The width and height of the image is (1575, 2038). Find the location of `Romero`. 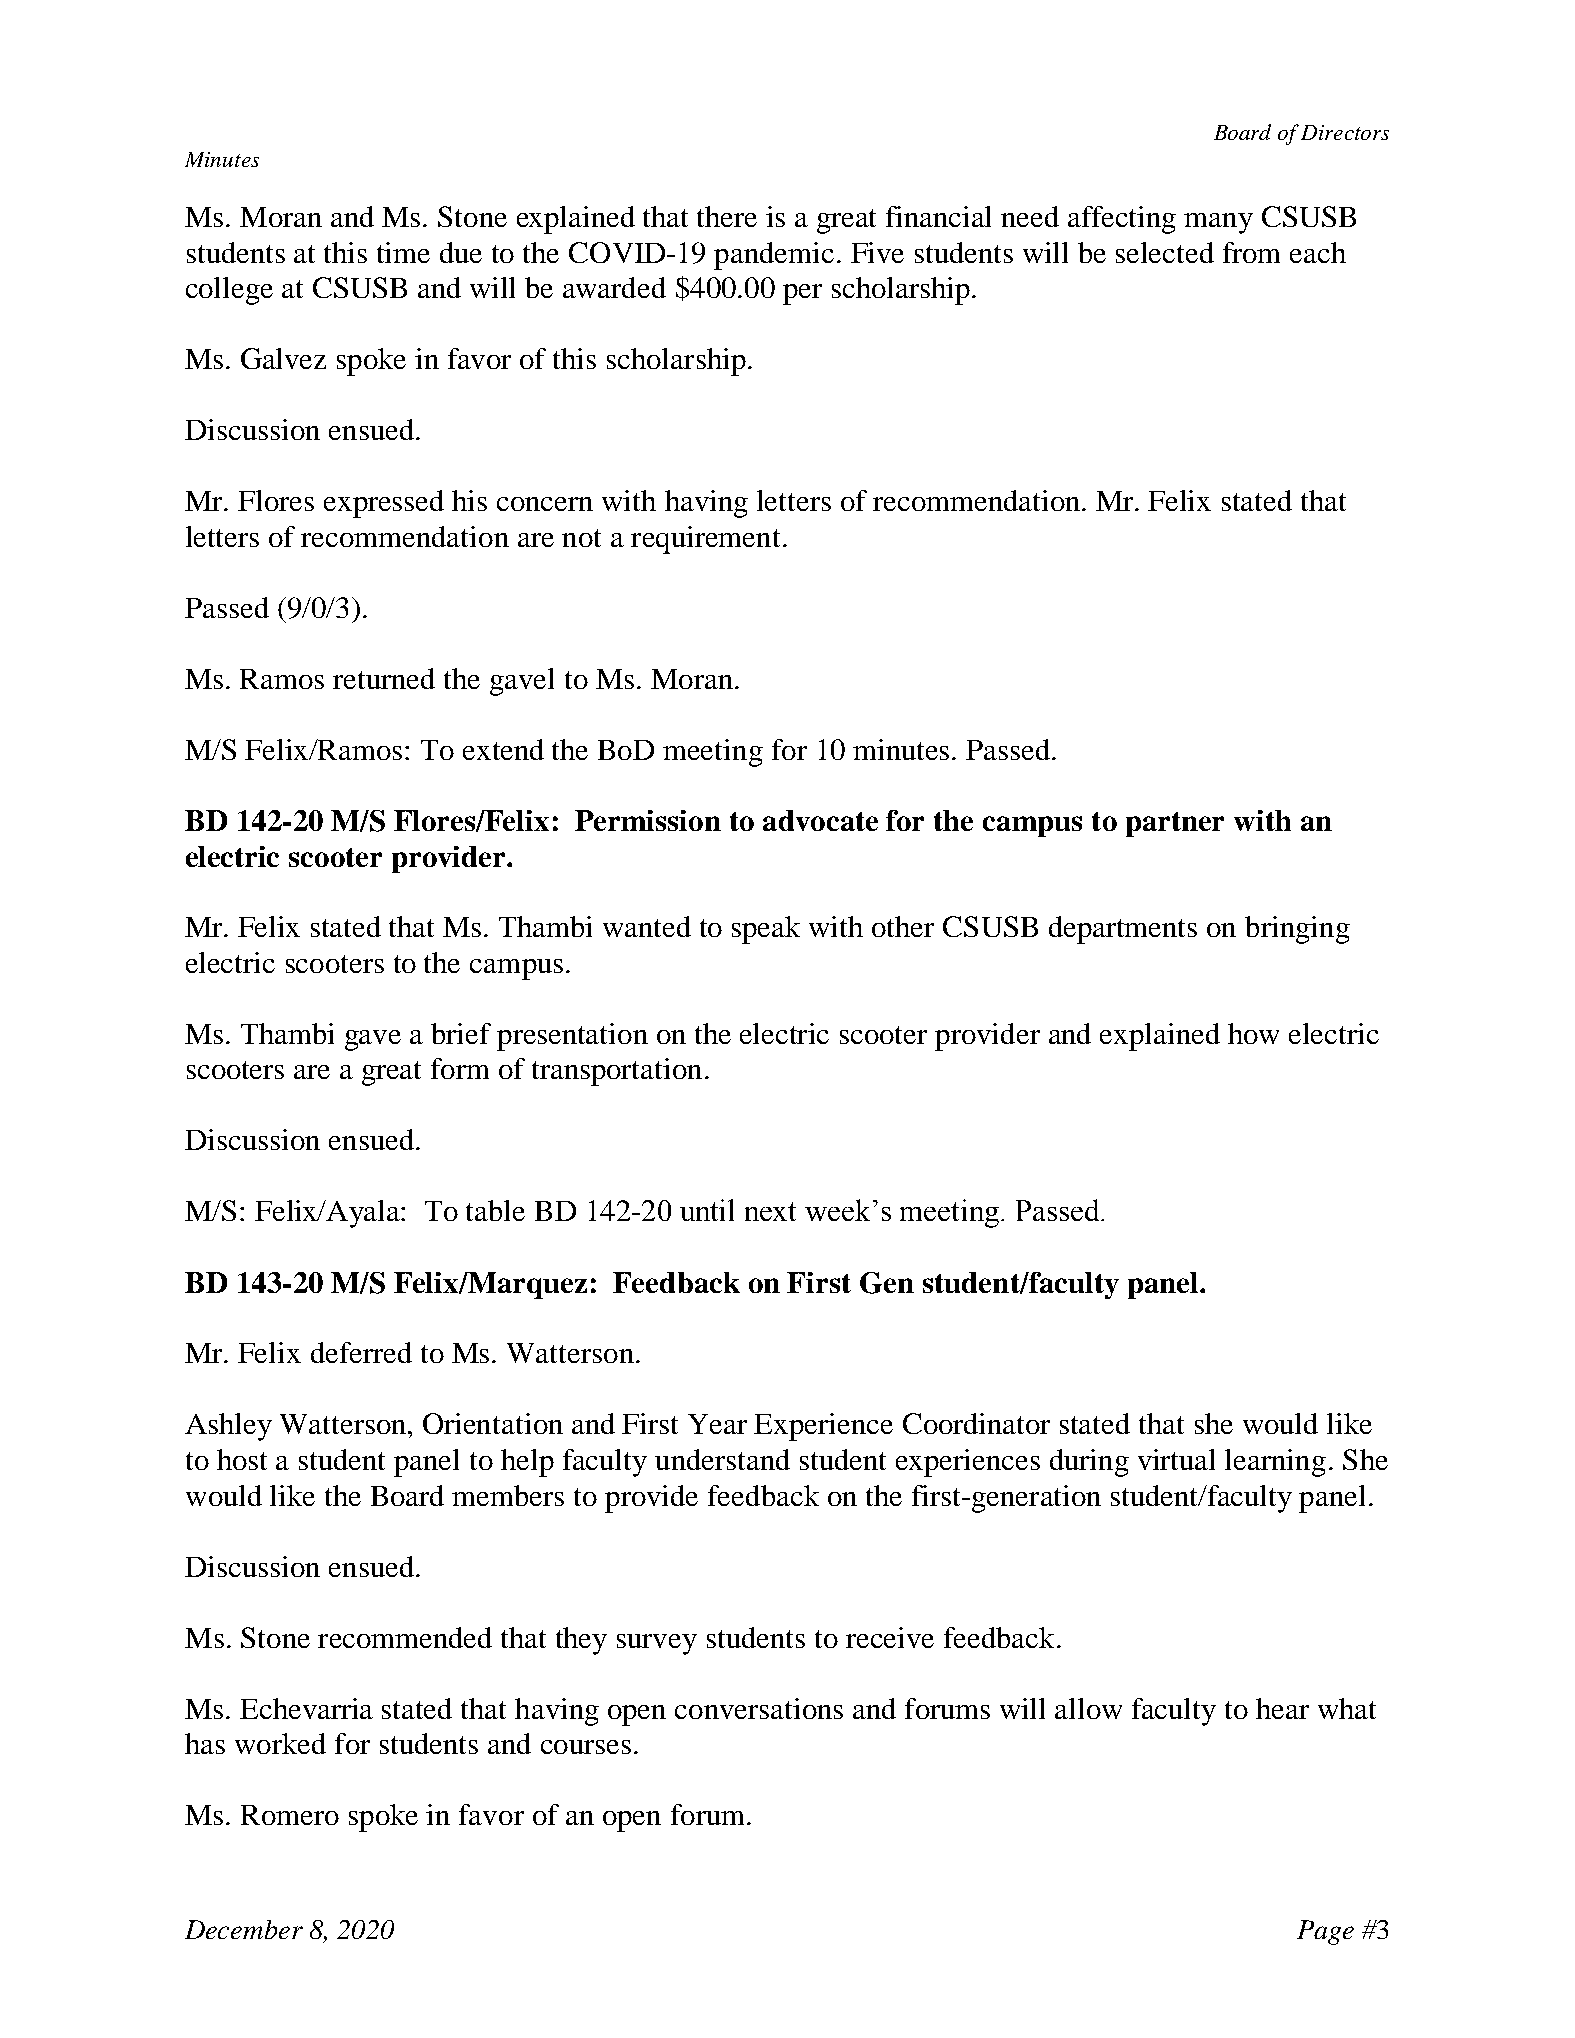

Romero is located at coordinates (290, 1815).
